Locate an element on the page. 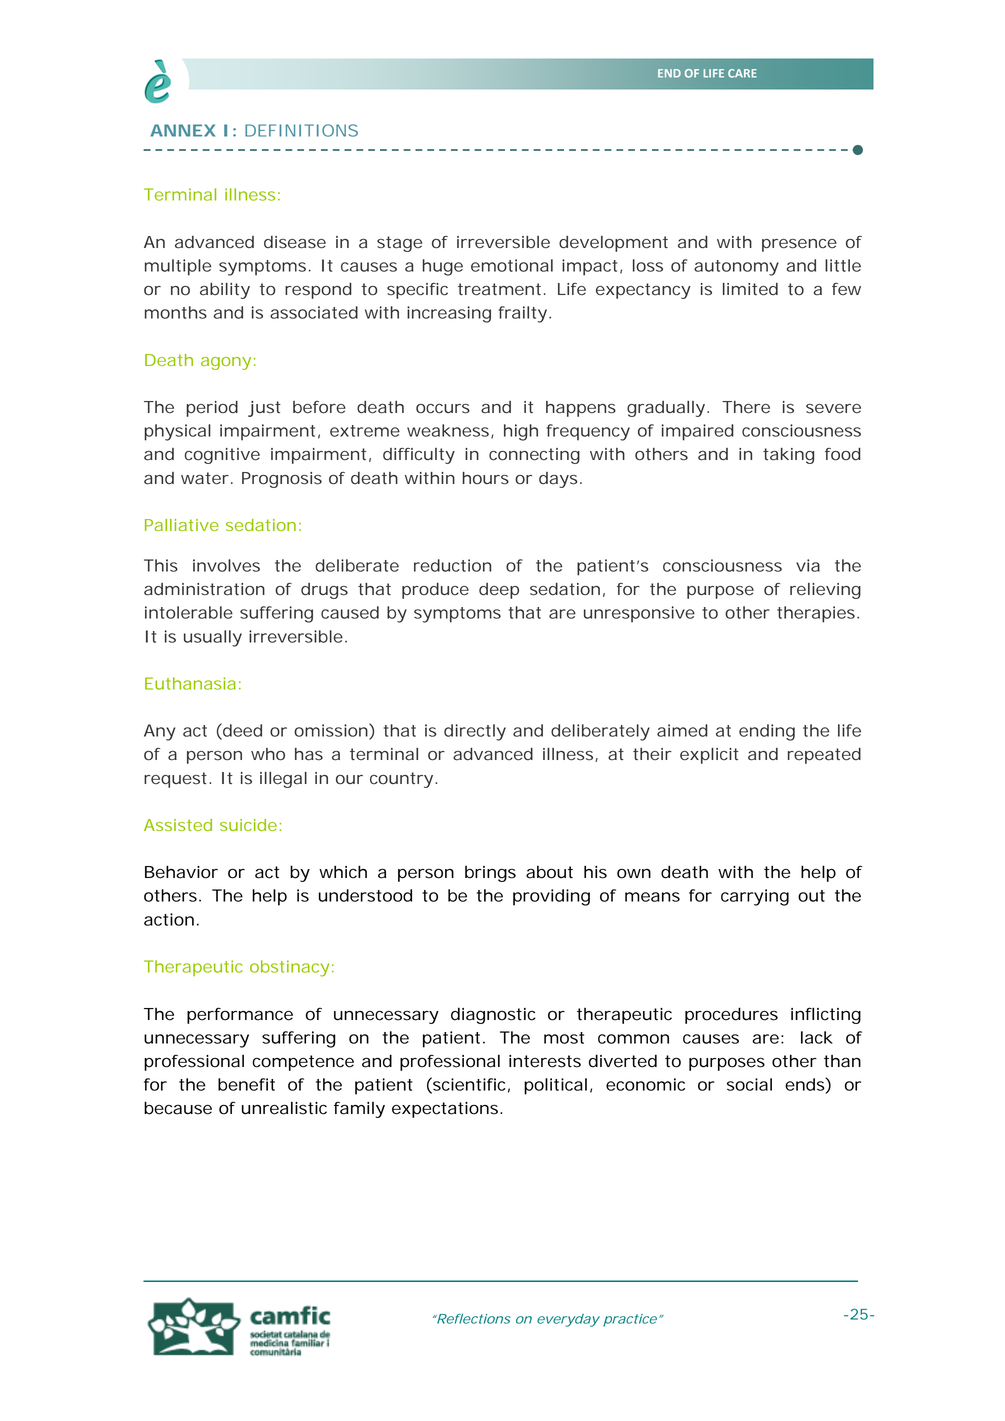 The width and height of the image is (1005, 1421). Reflections is located at coordinates (473, 1319).
